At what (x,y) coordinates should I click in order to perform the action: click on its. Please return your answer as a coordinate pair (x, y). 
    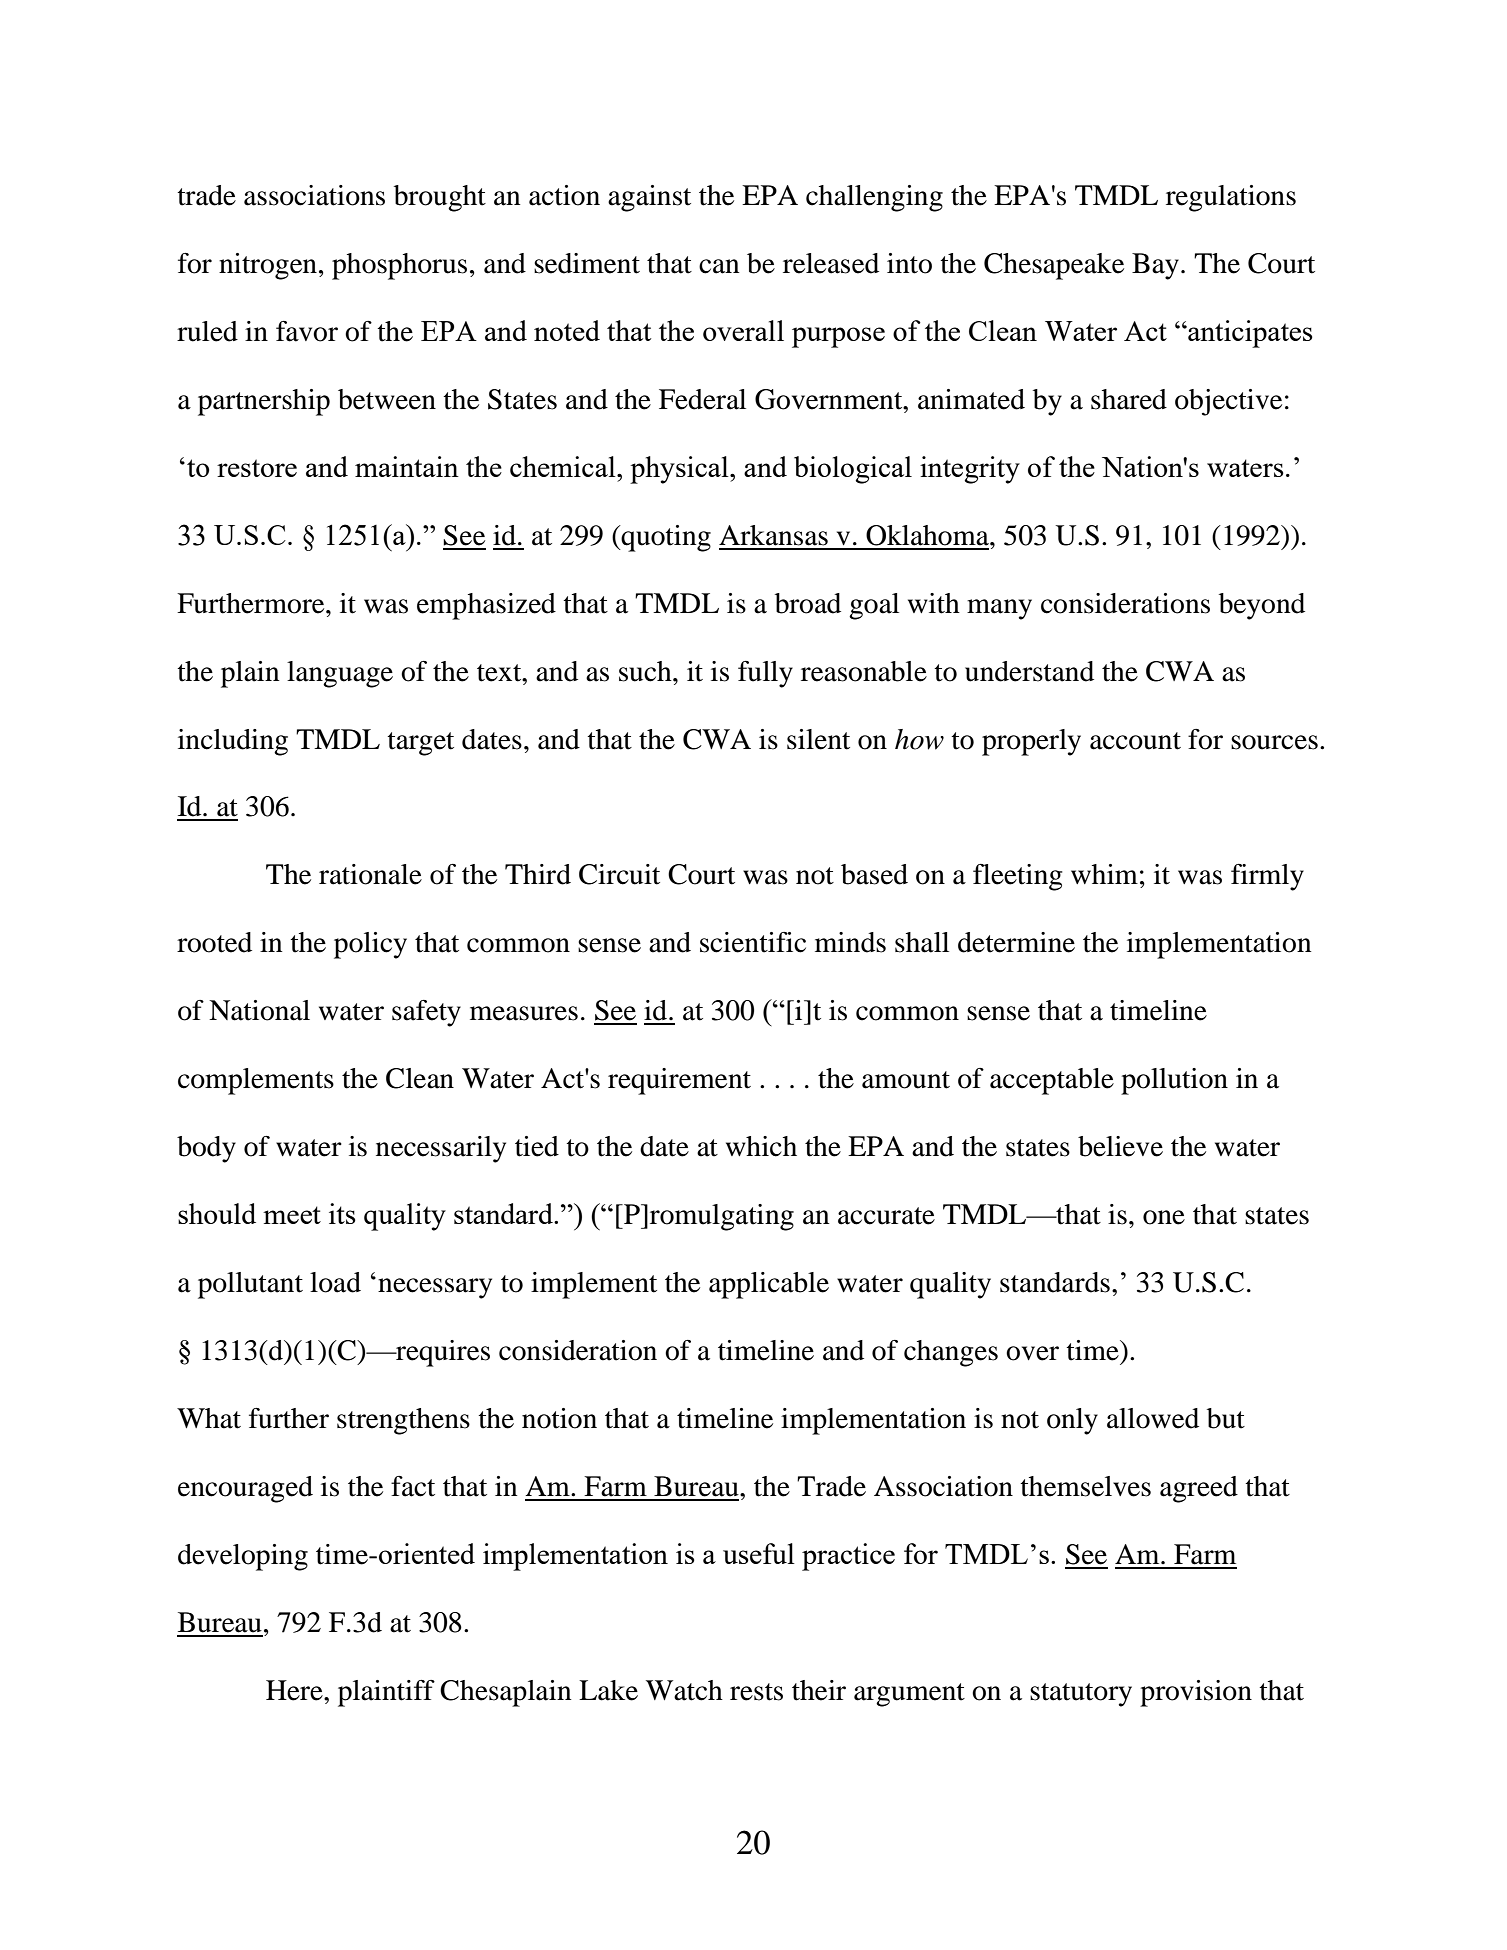
    Looking at the image, I should click on (342, 1213).
